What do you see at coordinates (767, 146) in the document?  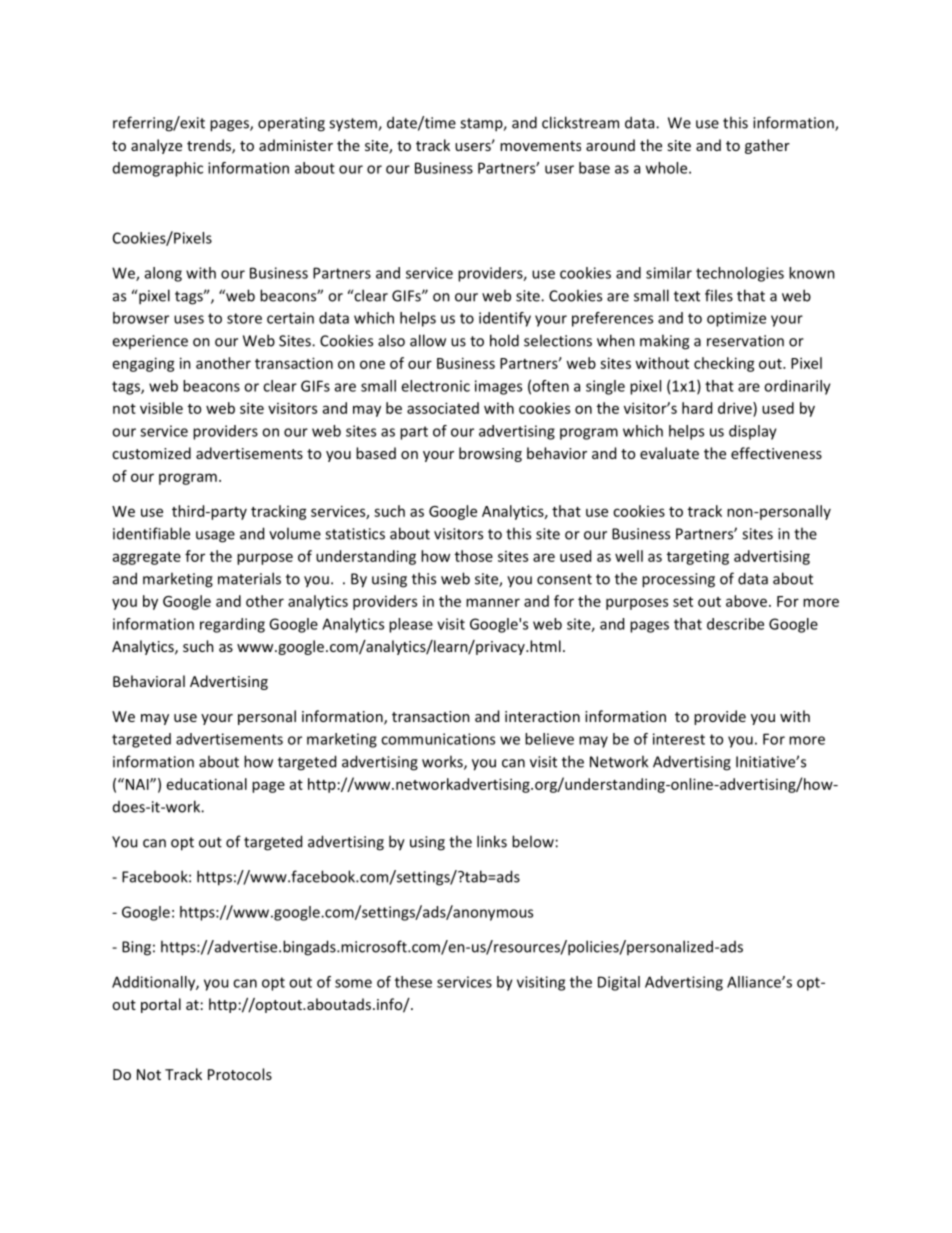 I see `gather` at bounding box center [767, 146].
